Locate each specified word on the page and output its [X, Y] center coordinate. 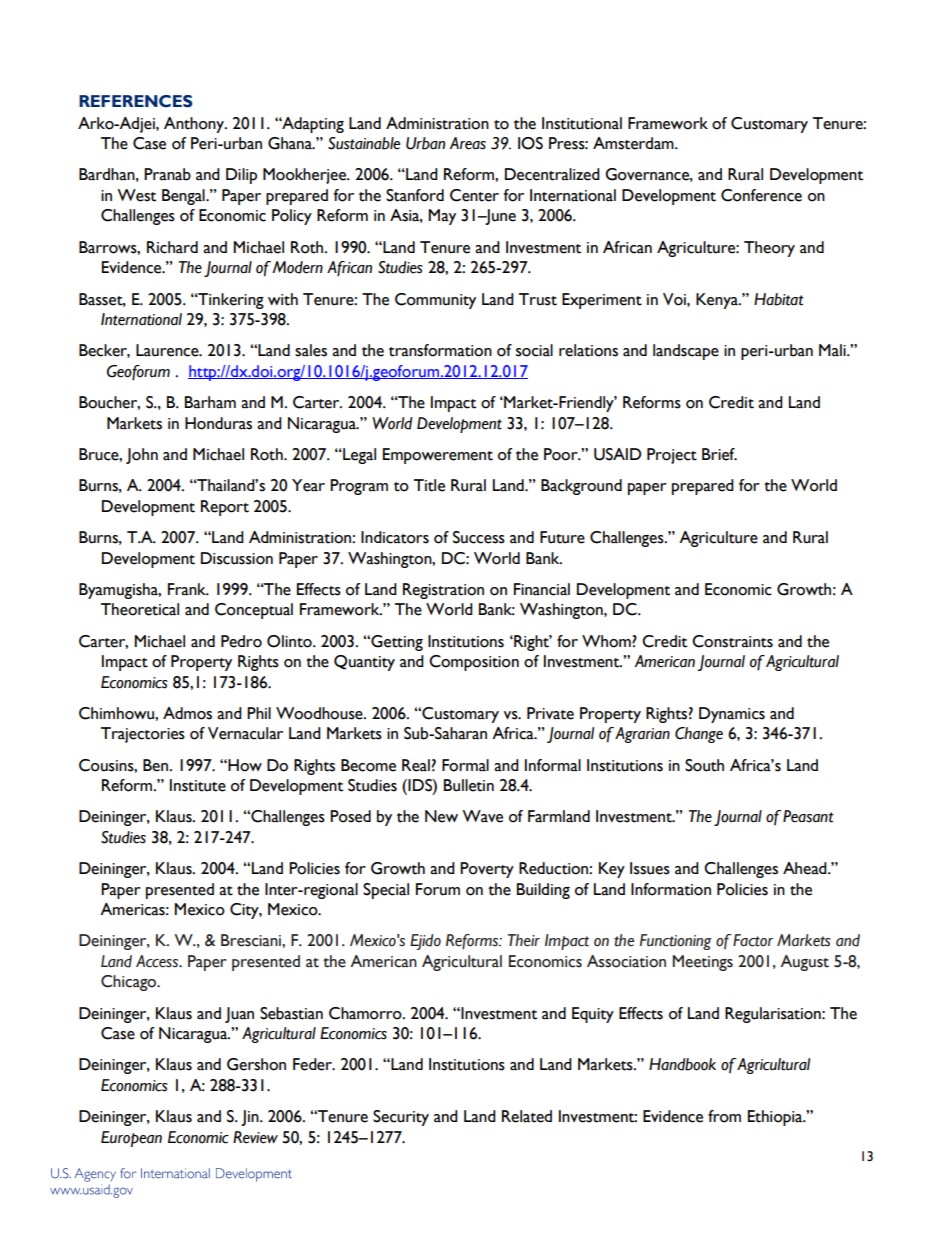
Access [158, 961]
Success [479, 537]
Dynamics [732, 715]
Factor [753, 940]
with [283, 299]
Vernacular [245, 733]
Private [550, 713]
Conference [761, 195]
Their [524, 940]
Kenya [718, 301]
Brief [719, 454]
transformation [440, 350]
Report [225, 508]
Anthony [195, 125]
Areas [468, 143]
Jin [251, 1118]
